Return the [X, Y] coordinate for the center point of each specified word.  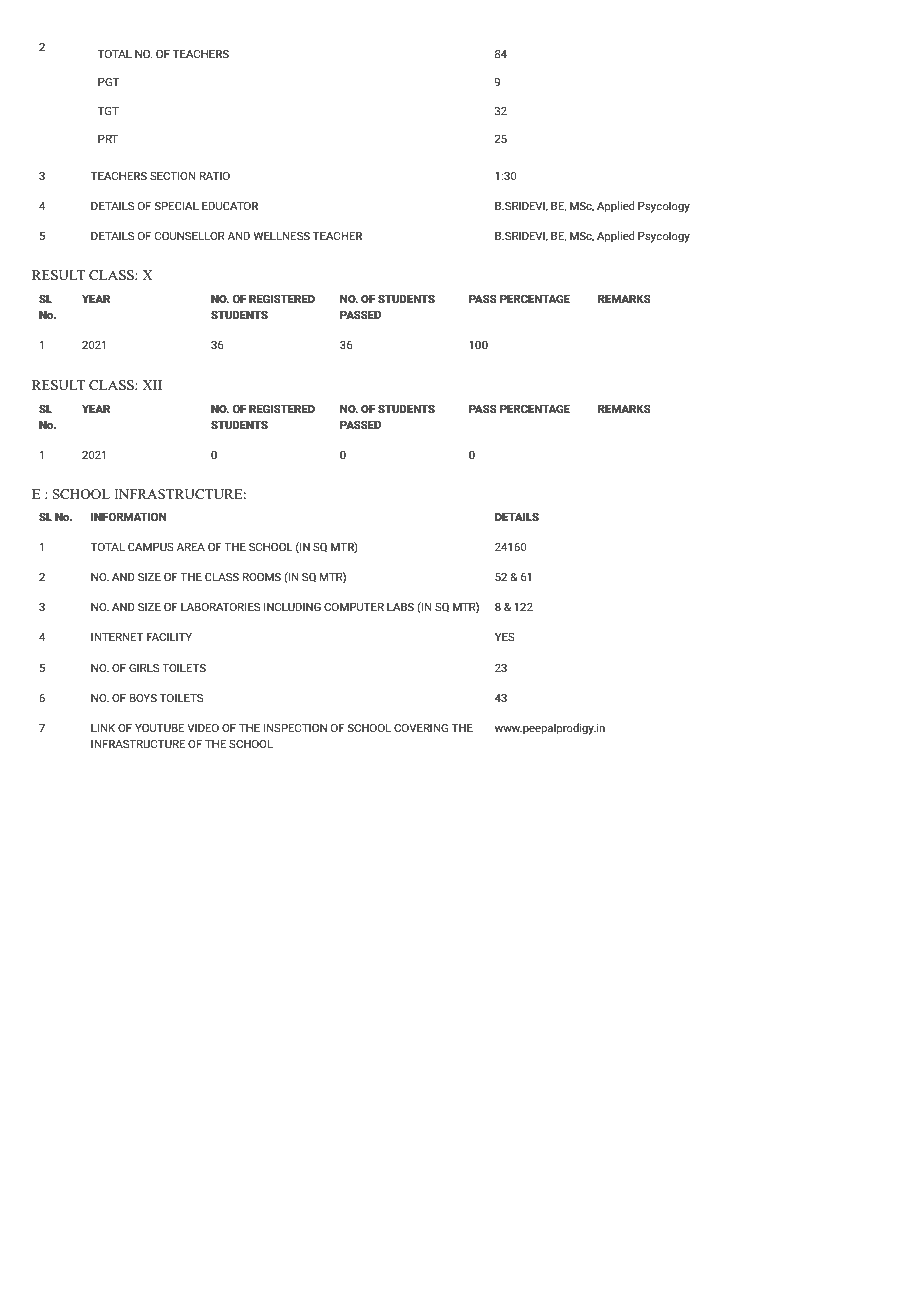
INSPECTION [295, 727]
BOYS [143, 697]
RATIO [215, 175]
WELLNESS [281, 235]
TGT [108, 110]
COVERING [421, 727]
